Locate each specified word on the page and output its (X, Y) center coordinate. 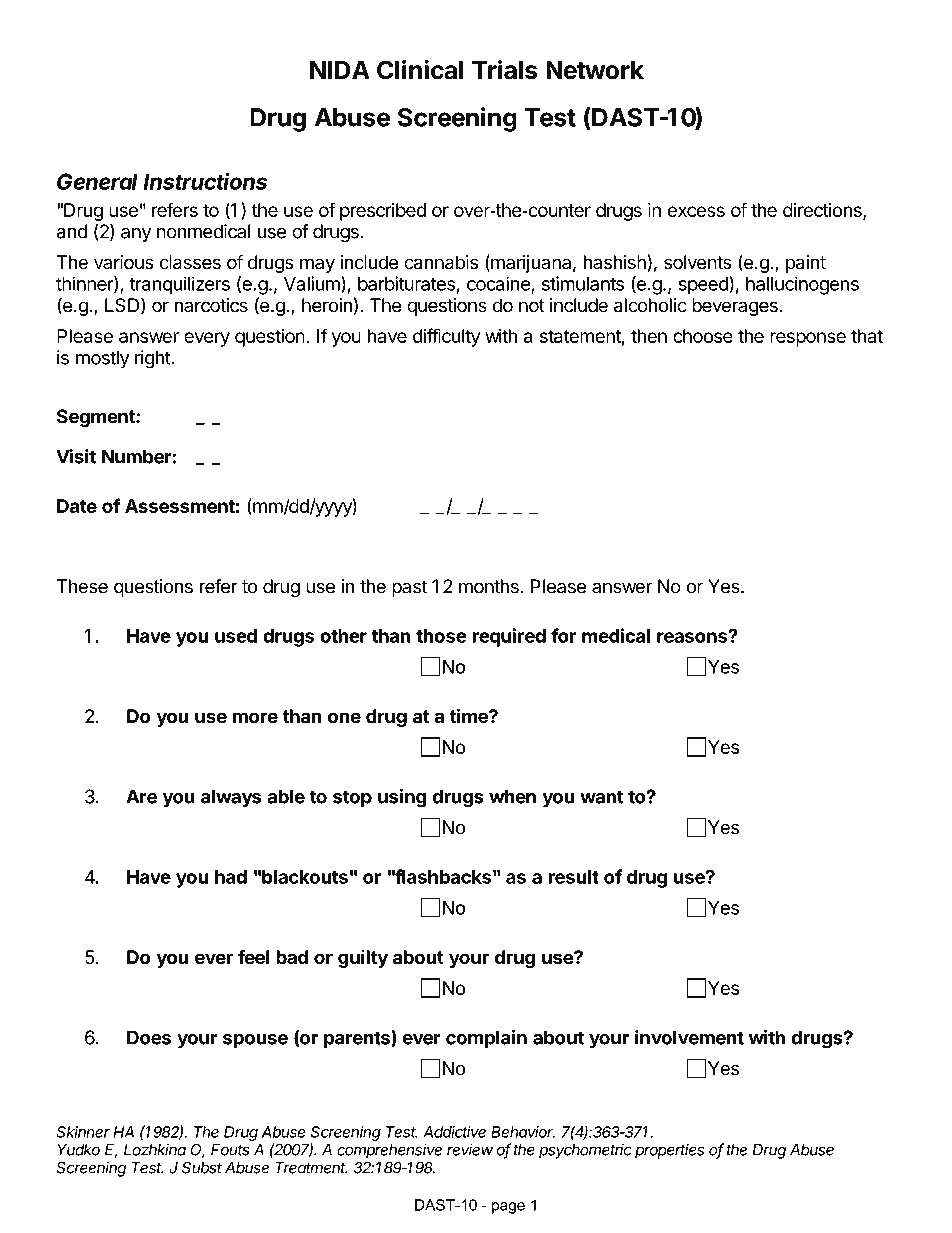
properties (669, 1151)
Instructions (205, 181)
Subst (202, 1167)
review (470, 1149)
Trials (505, 70)
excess (696, 211)
